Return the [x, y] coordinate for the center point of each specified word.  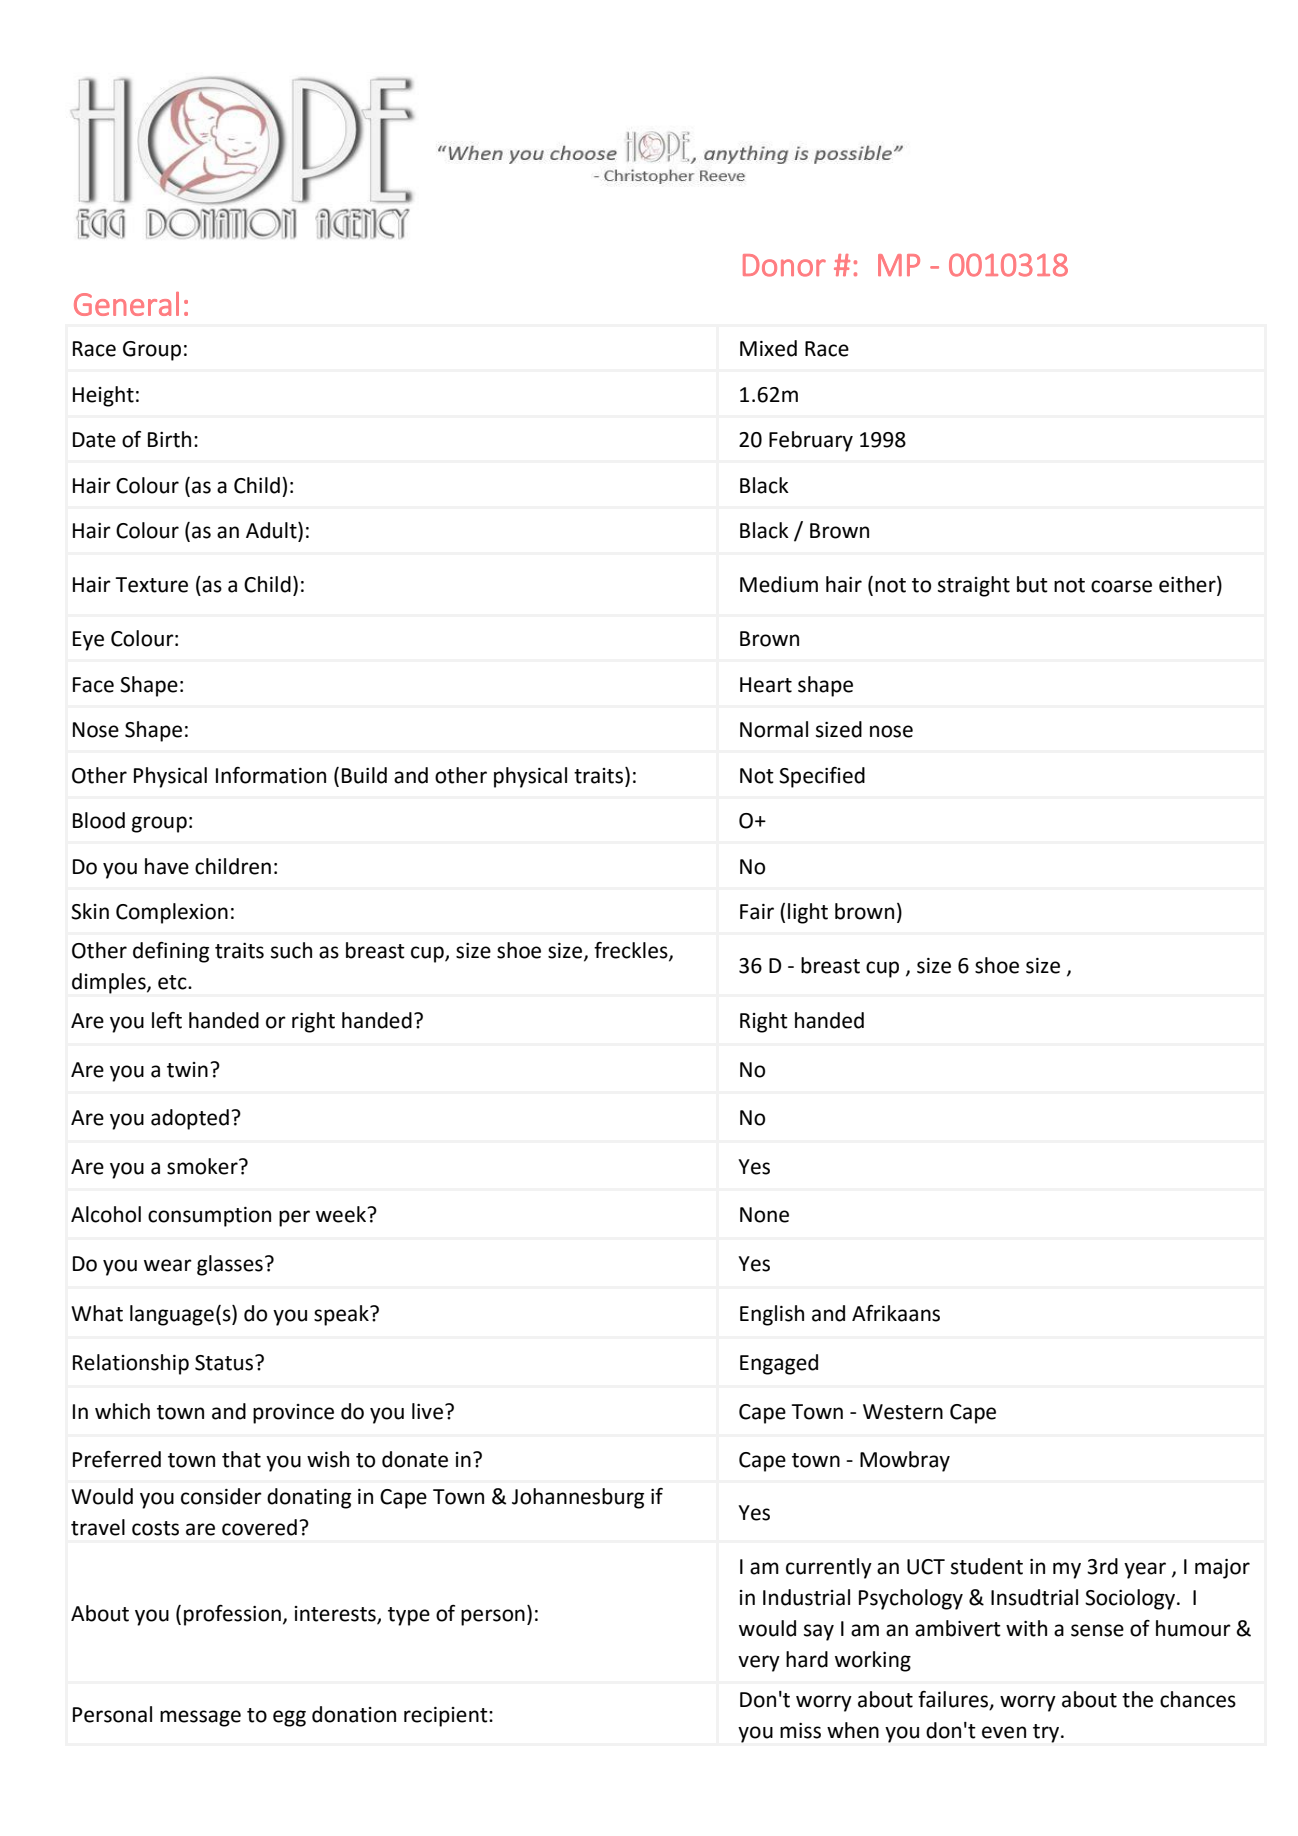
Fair [757, 912]
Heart [766, 685]
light [808, 913]
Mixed [768, 348]
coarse [1121, 586]
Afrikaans [896, 1313]
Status [225, 1363]
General [126, 304]
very [759, 1663]
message [200, 1718]
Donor [784, 265]
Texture [151, 585]
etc [173, 982]
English [772, 1315]
